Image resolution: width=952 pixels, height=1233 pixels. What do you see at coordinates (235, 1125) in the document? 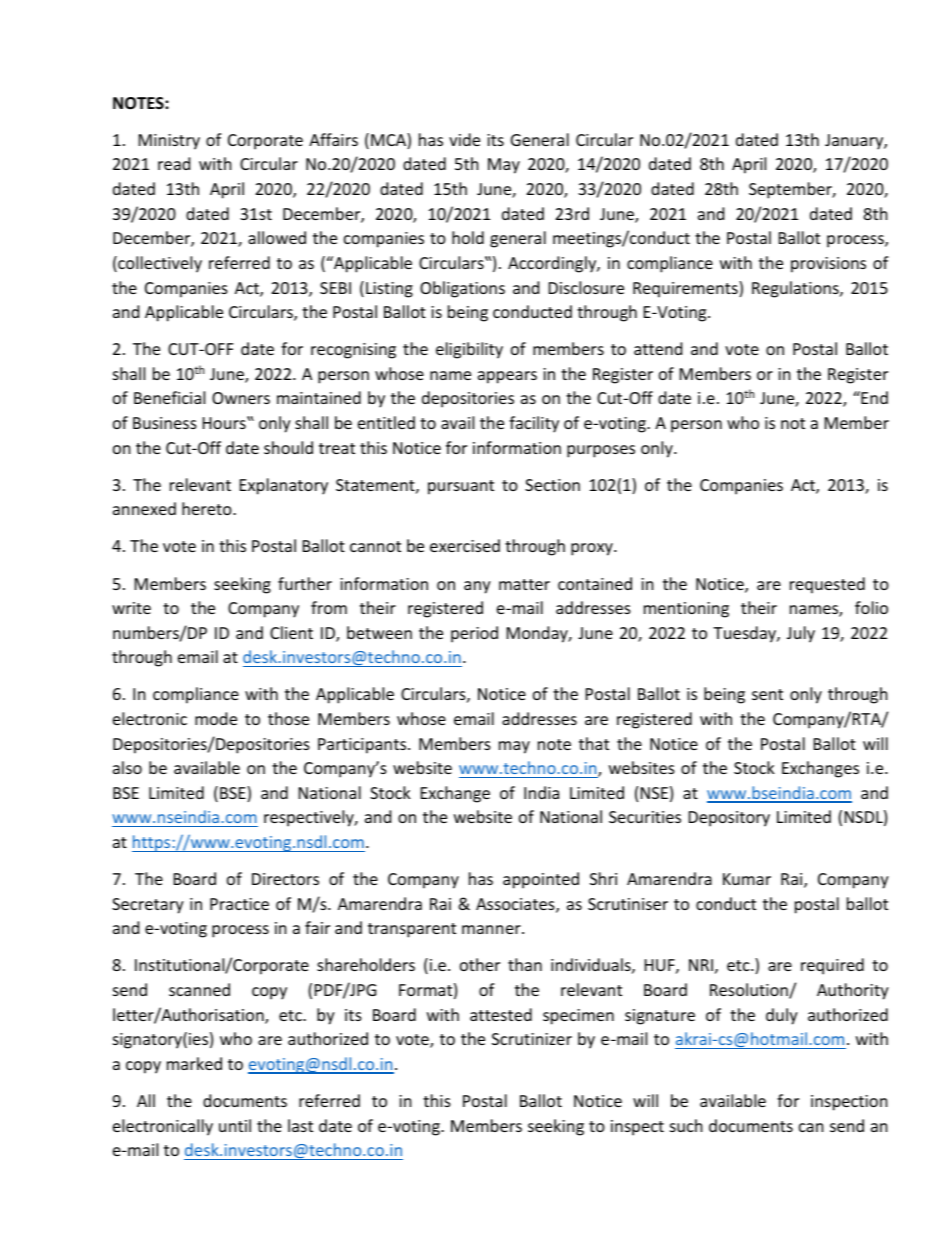
I see `until` at bounding box center [235, 1125].
